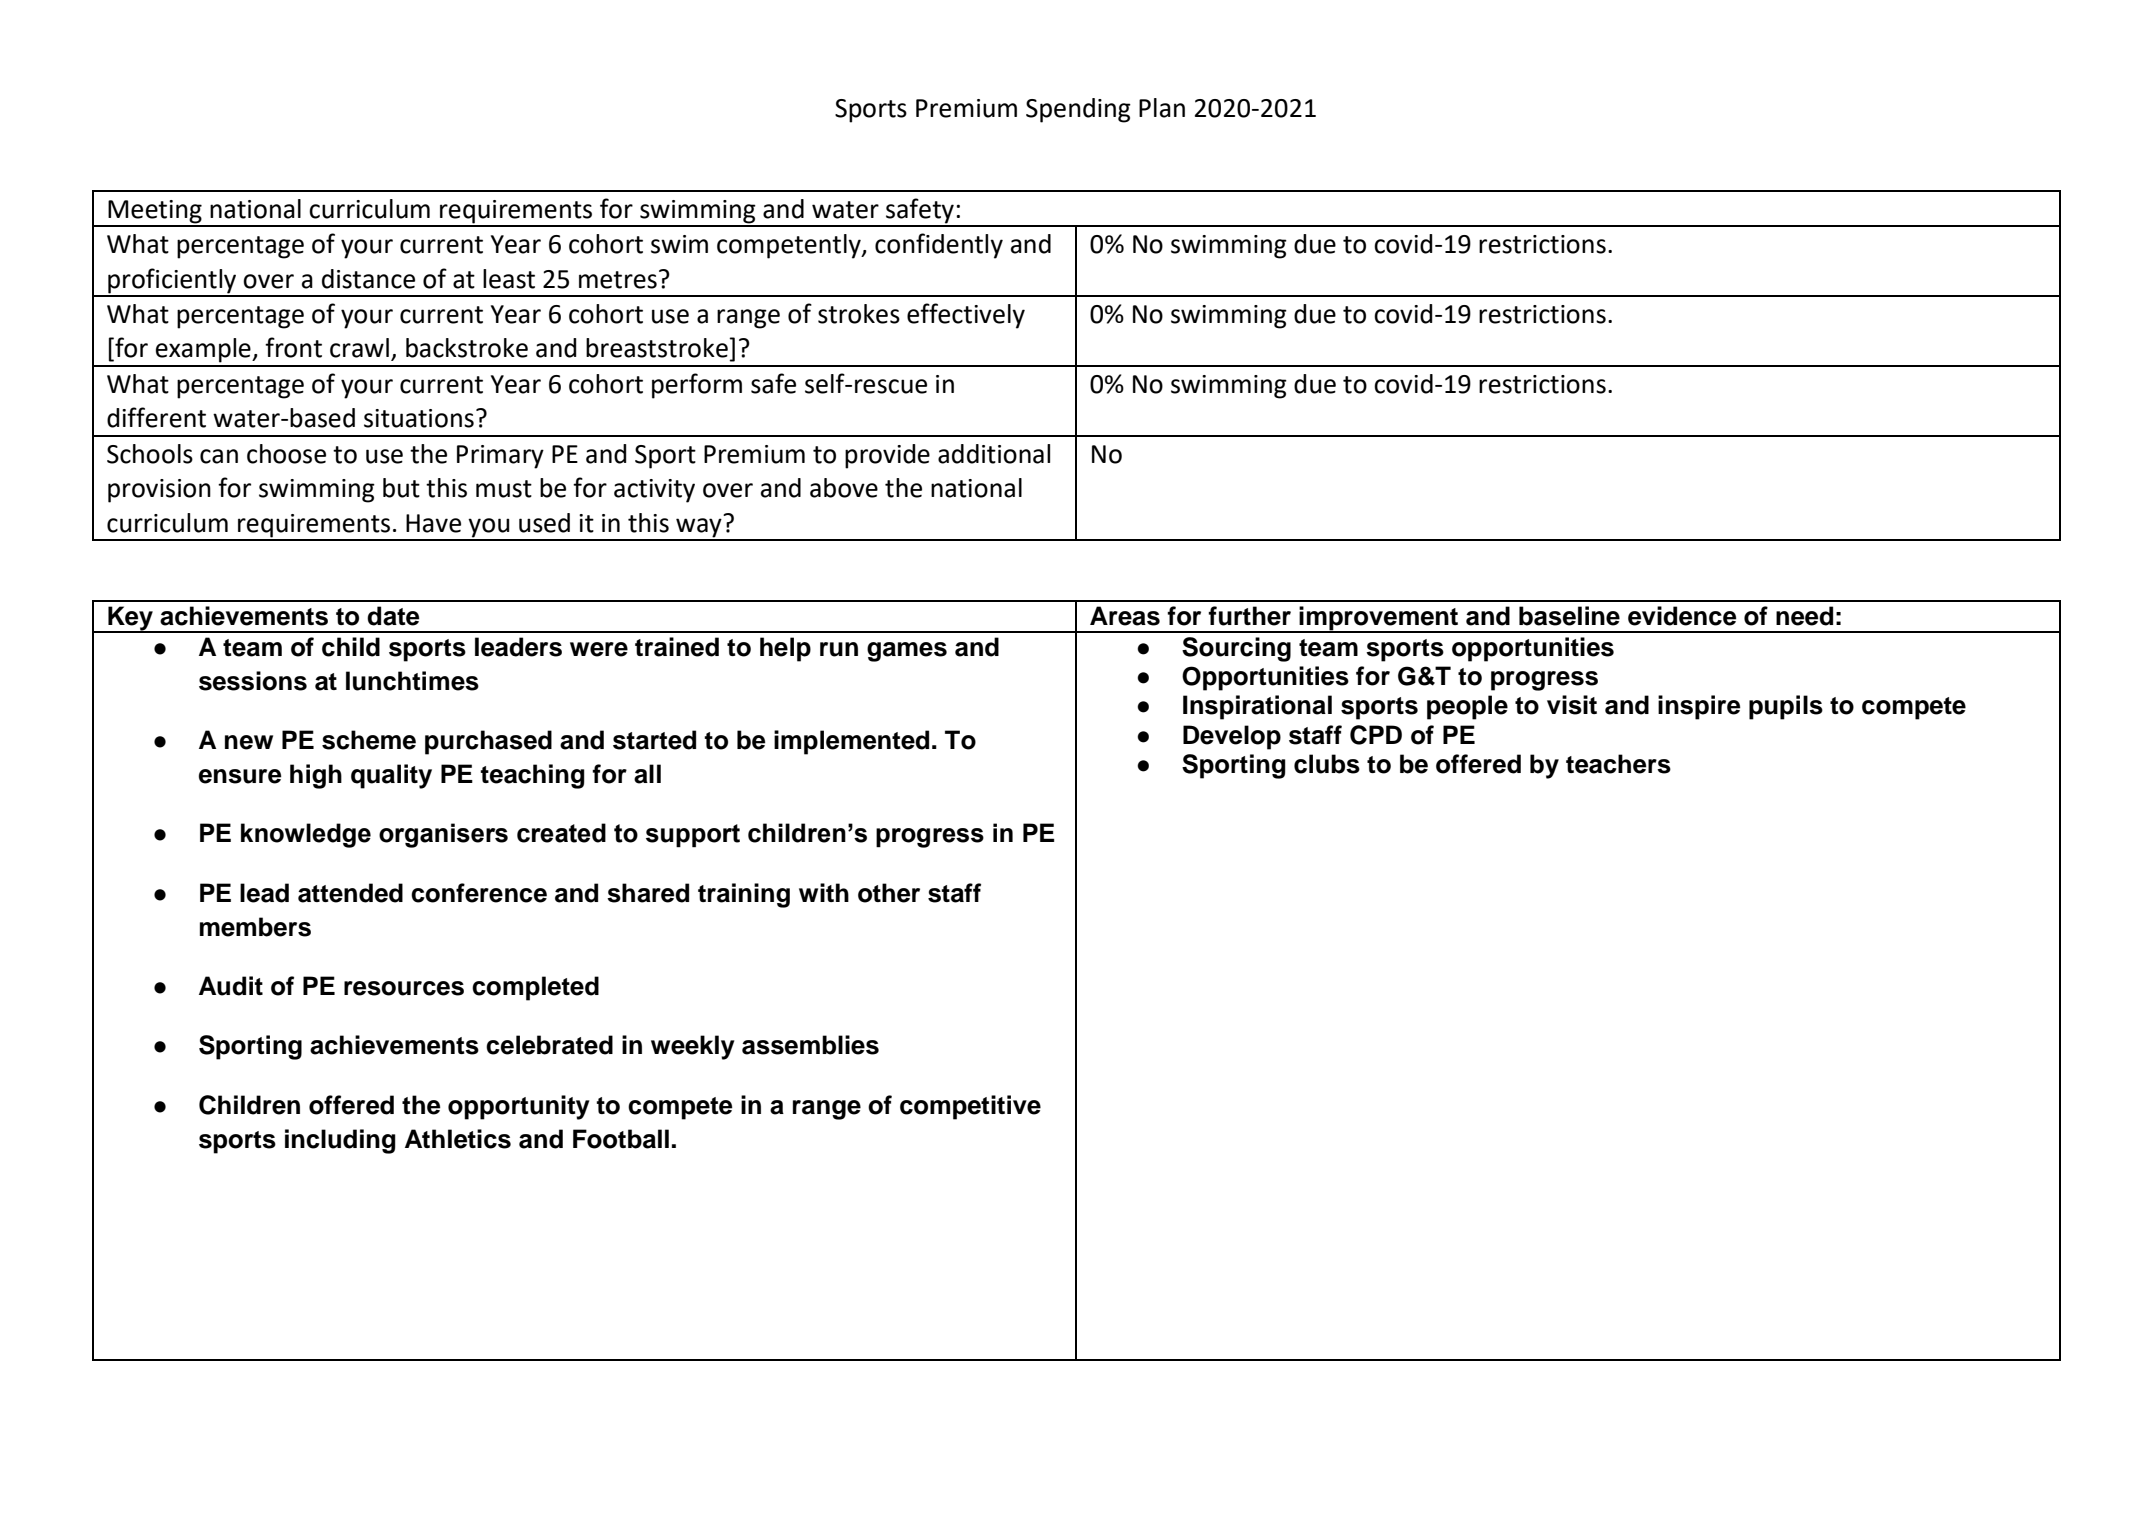 The image size is (2152, 1522). What do you see at coordinates (286, 454) in the document?
I see `choose` at bounding box center [286, 454].
